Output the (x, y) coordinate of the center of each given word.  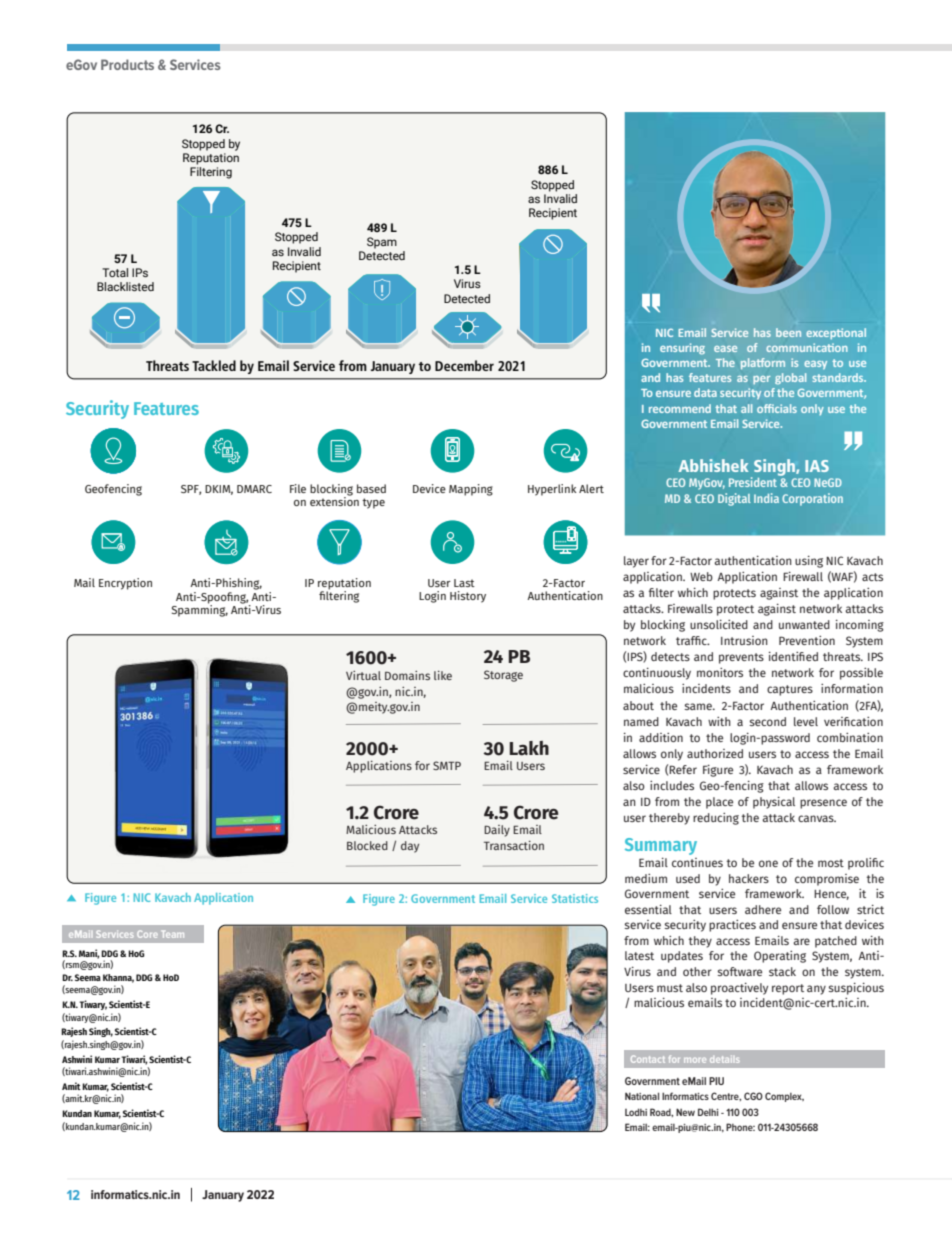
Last (464, 583)
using (809, 562)
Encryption (125, 584)
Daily (497, 831)
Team (173, 934)
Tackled (214, 365)
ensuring (682, 349)
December (464, 365)
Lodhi (636, 1112)
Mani (89, 954)
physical (774, 803)
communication (807, 347)
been (788, 332)
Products (127, 64)
